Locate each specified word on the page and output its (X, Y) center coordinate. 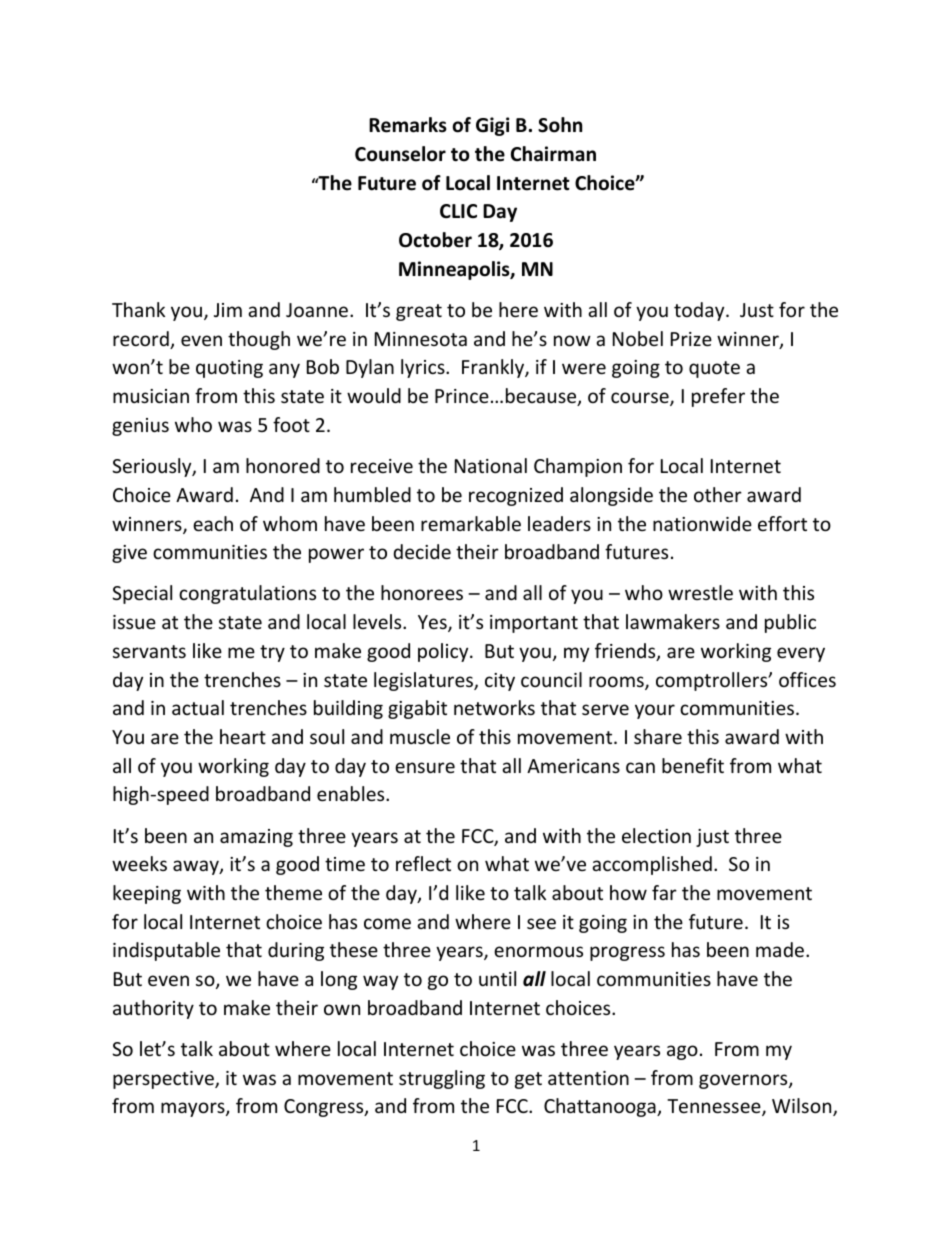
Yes (433, 623)
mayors (194, 1109)
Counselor (400, 154)
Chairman (553, 154)
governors (744, 1081)
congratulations (247, 594)
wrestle (700, 592)
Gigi (492, 126)
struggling (442, 1079)
